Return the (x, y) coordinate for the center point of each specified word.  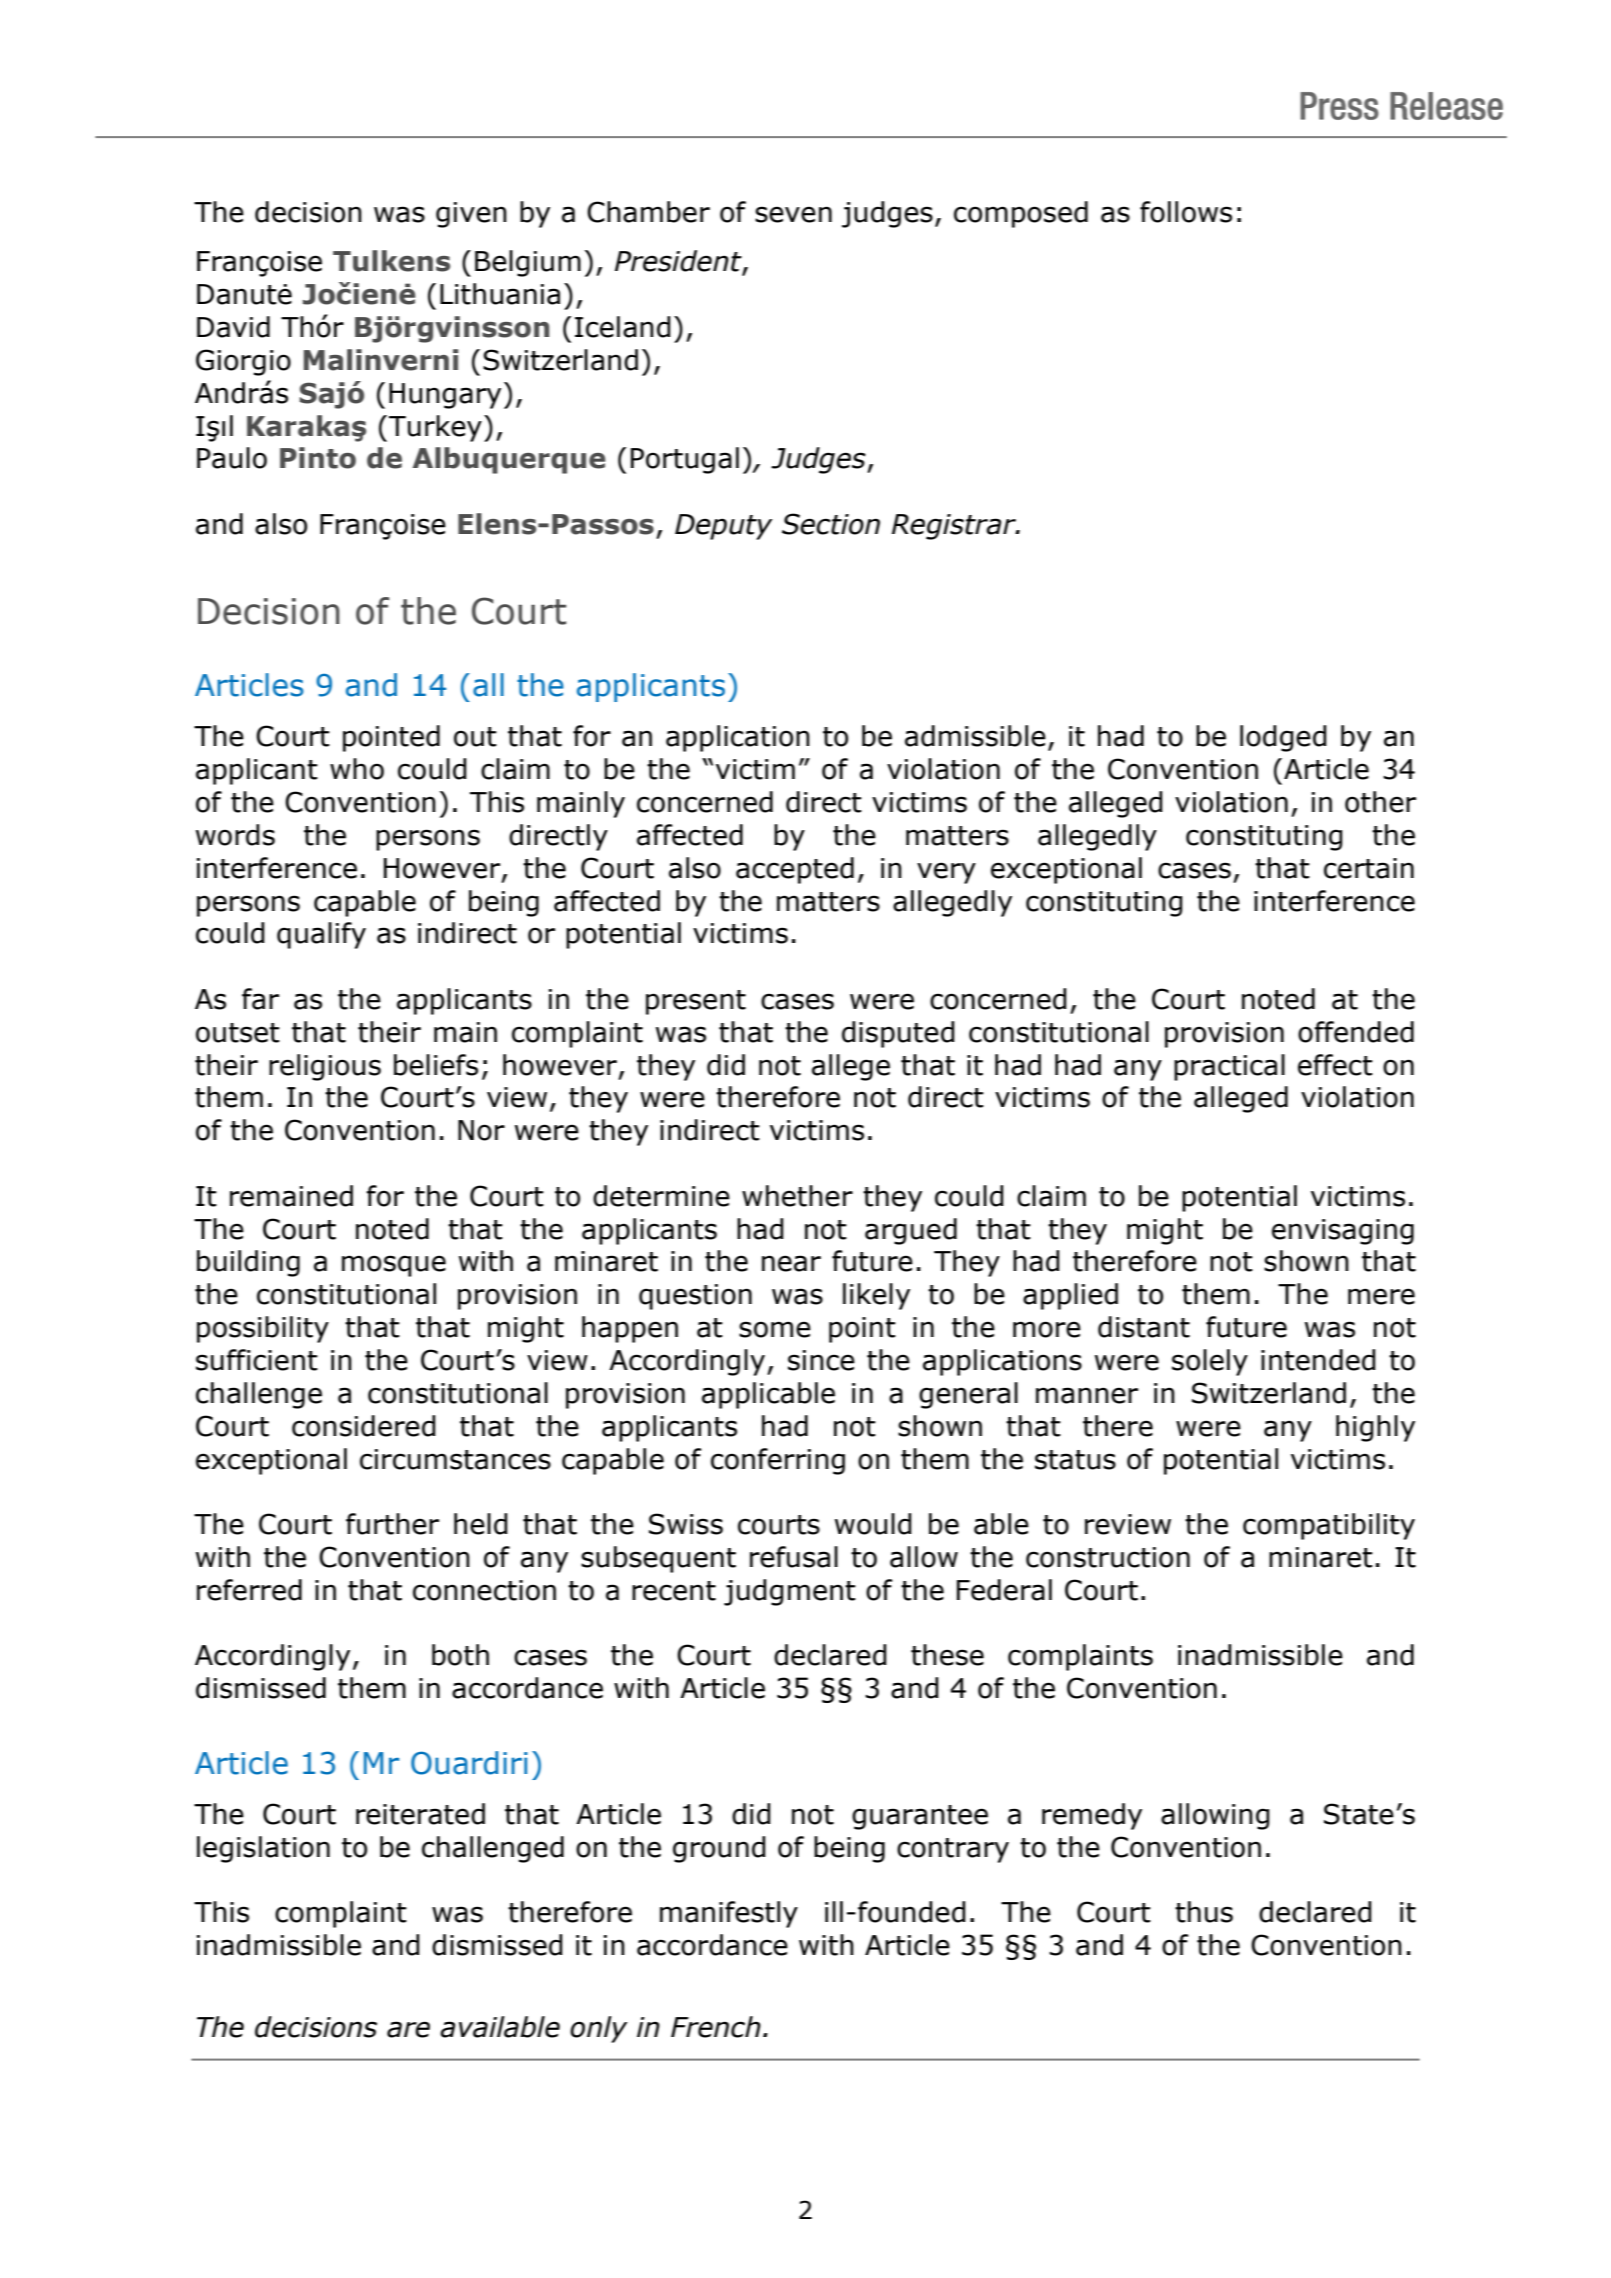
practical (1229, 1067)
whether (797, 1196)
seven (793, 214)
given (471, 215)
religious (325, 1067)
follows (1186, 212)
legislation (263, 1849)
